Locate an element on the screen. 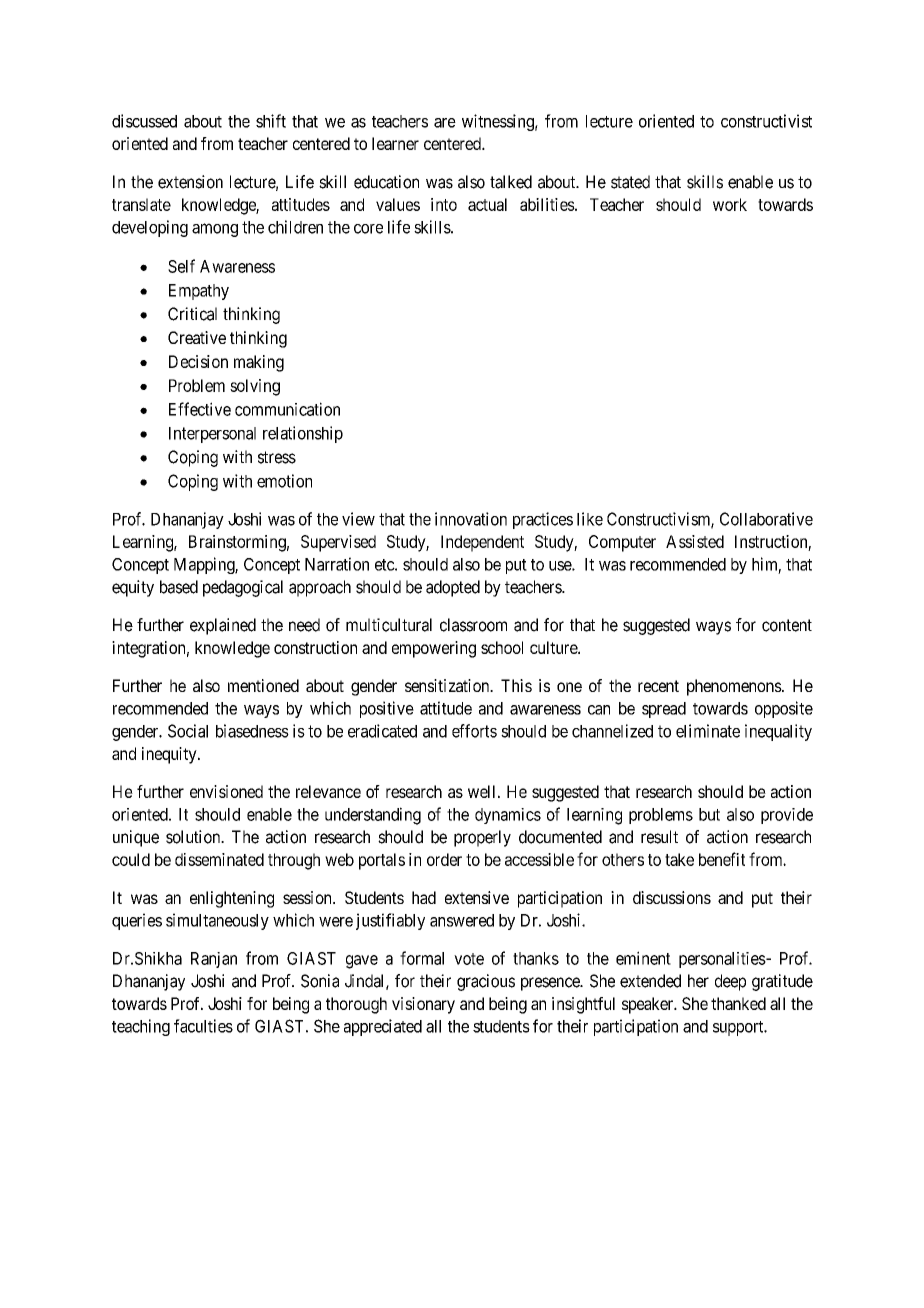 The height and width of the screenshot is (1308, 924). Interpersonal is located at coordinates (212, 435).
